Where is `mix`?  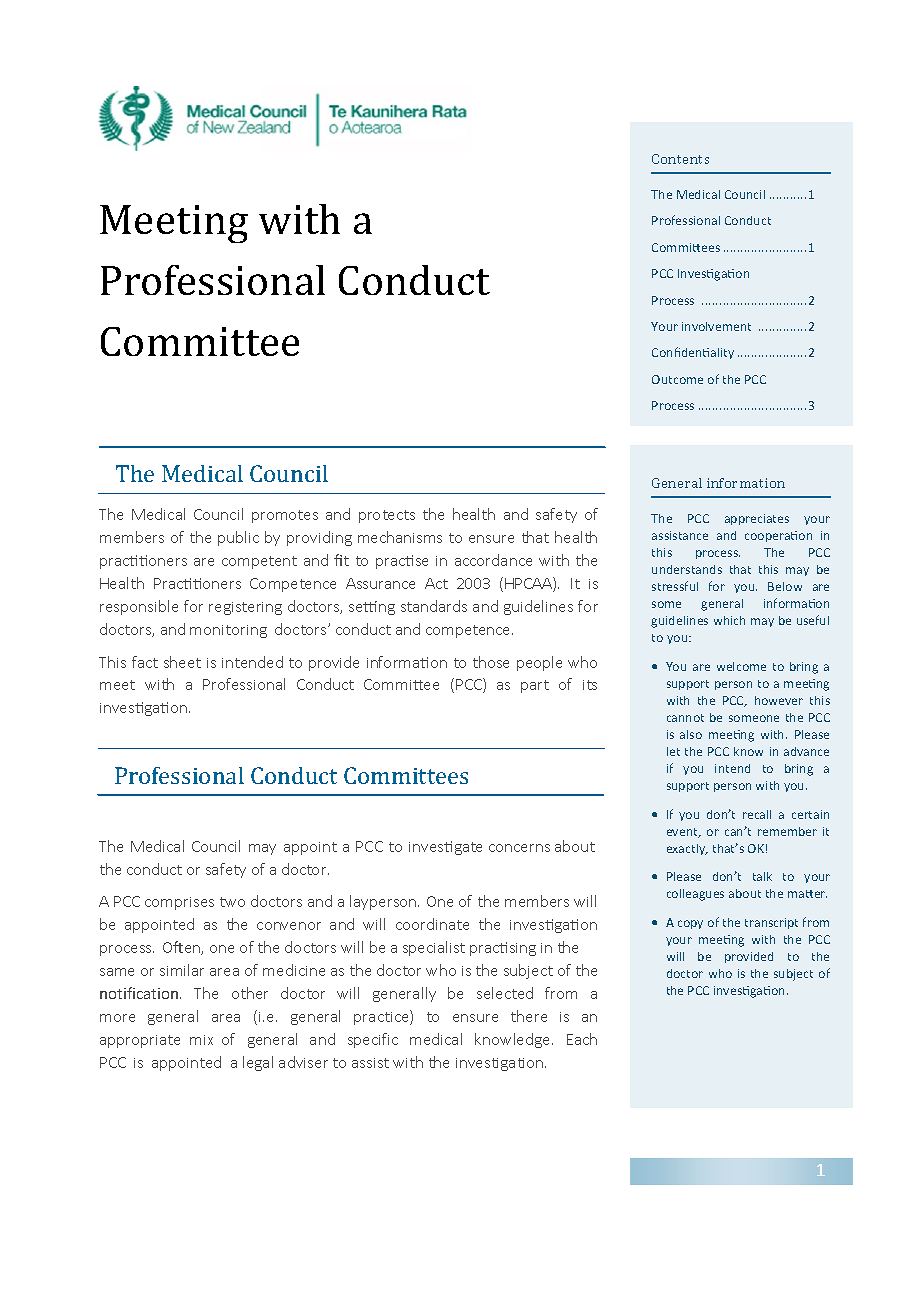
mix is located at coordinates (201, 1040).
